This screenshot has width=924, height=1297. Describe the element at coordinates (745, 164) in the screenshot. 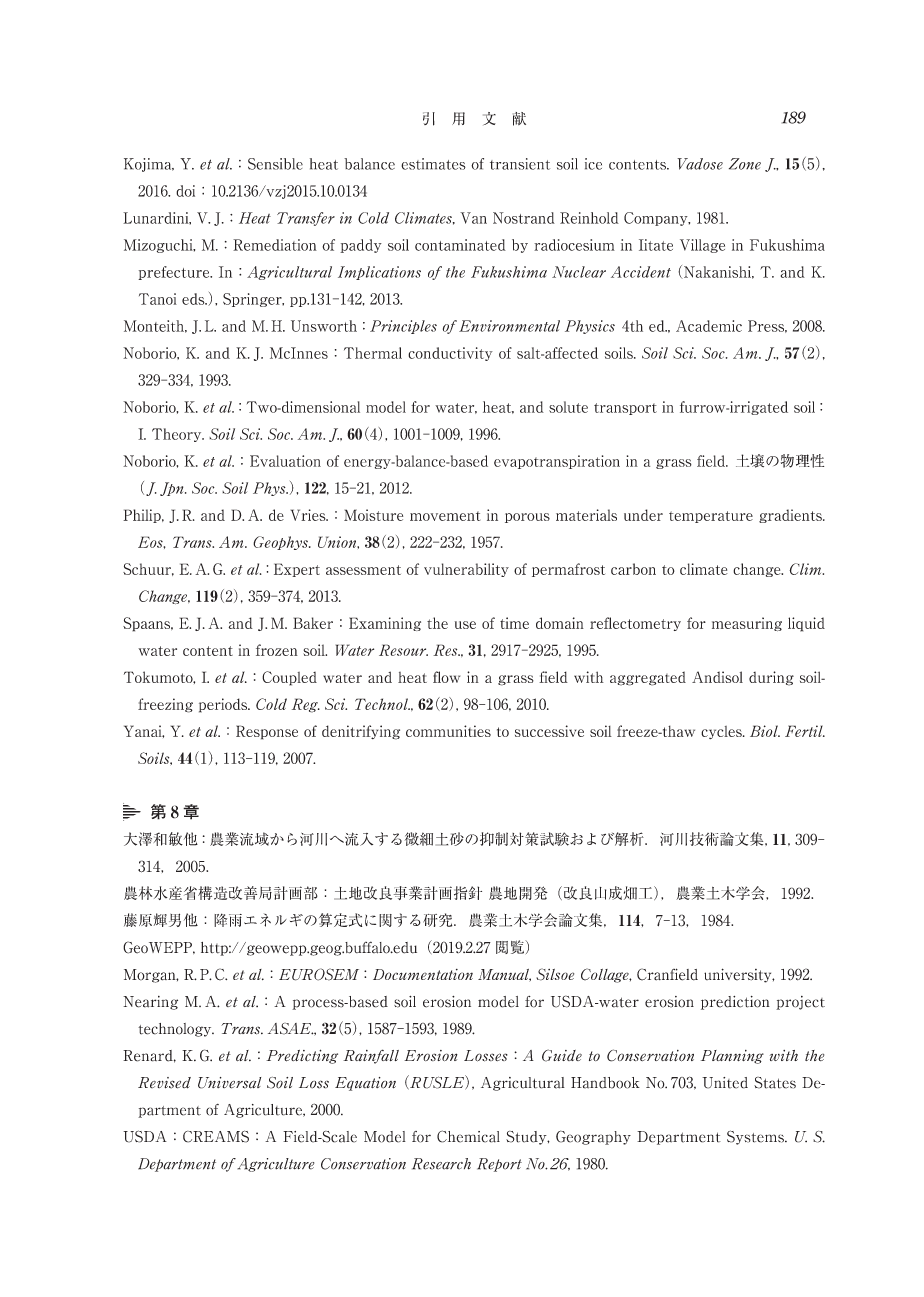

I see `Zone` at that location.
